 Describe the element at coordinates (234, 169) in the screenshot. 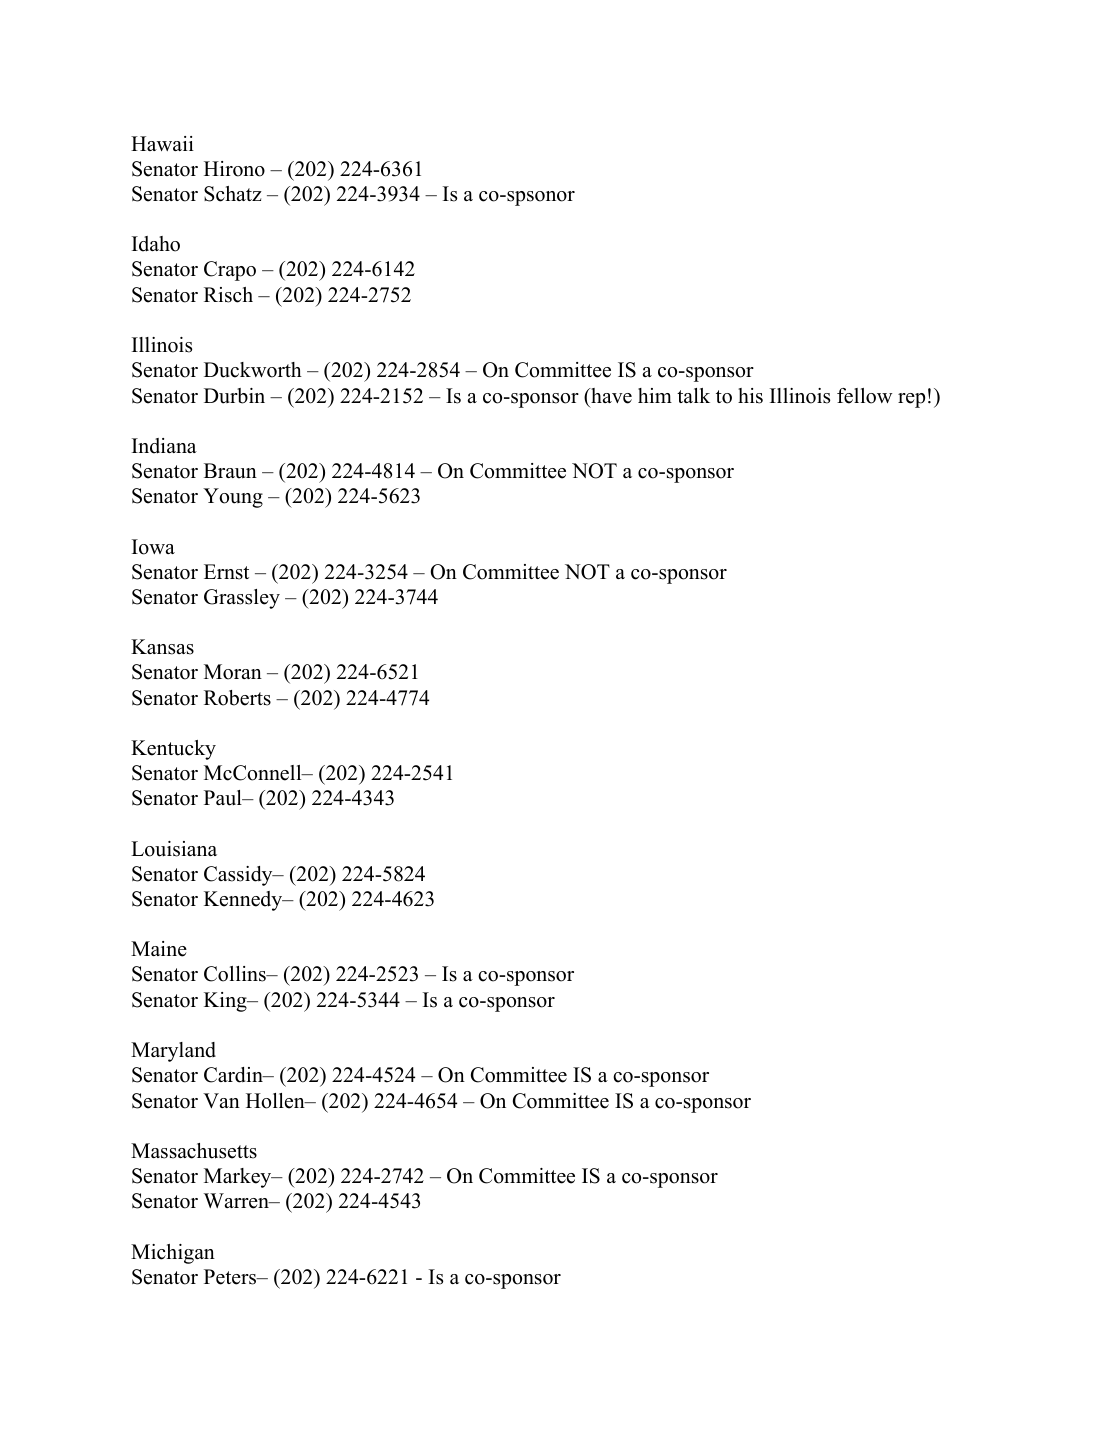

I see `Hirono` at that location.
